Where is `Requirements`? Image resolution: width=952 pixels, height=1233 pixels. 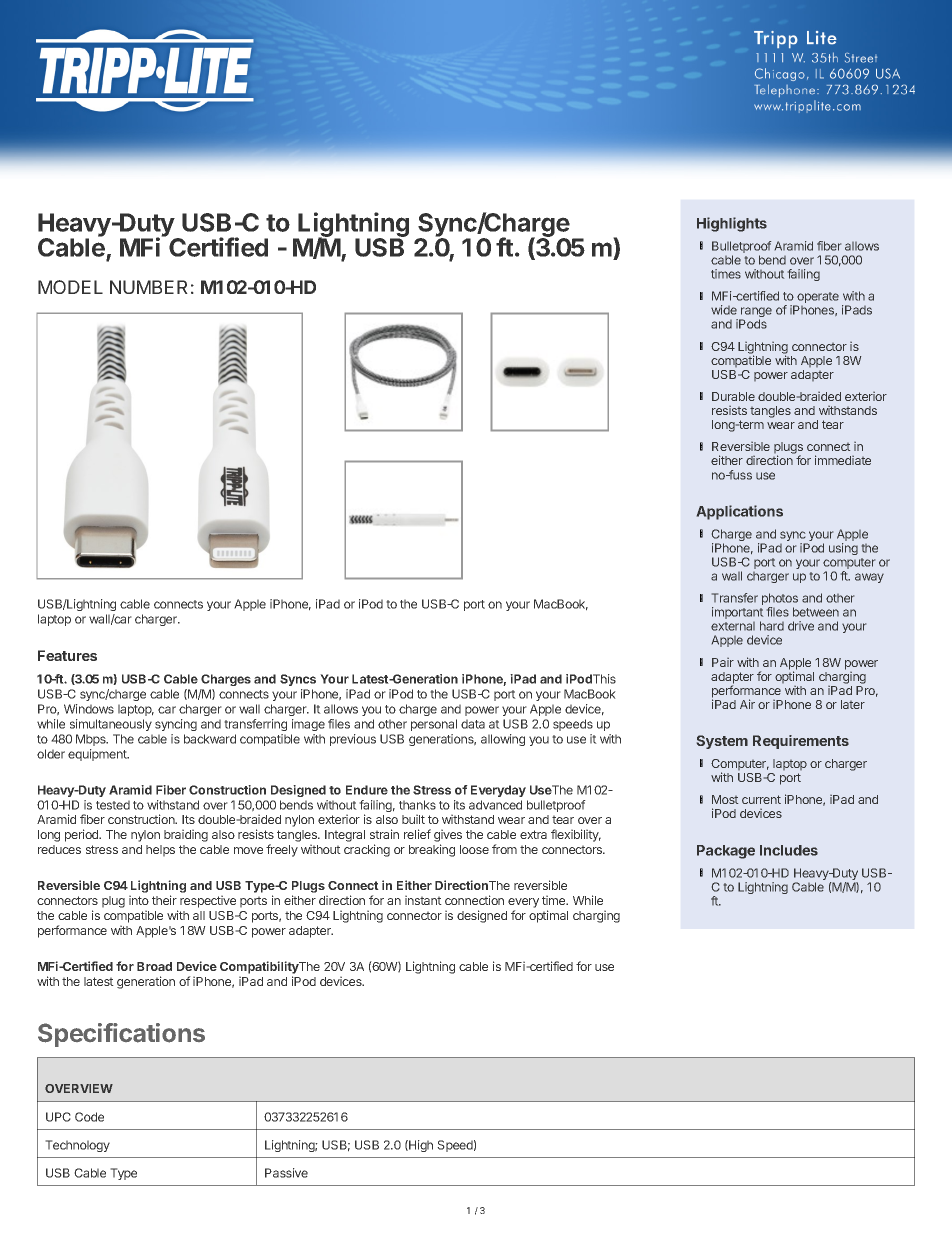 Requirements is located at coordinates (801, 742).
